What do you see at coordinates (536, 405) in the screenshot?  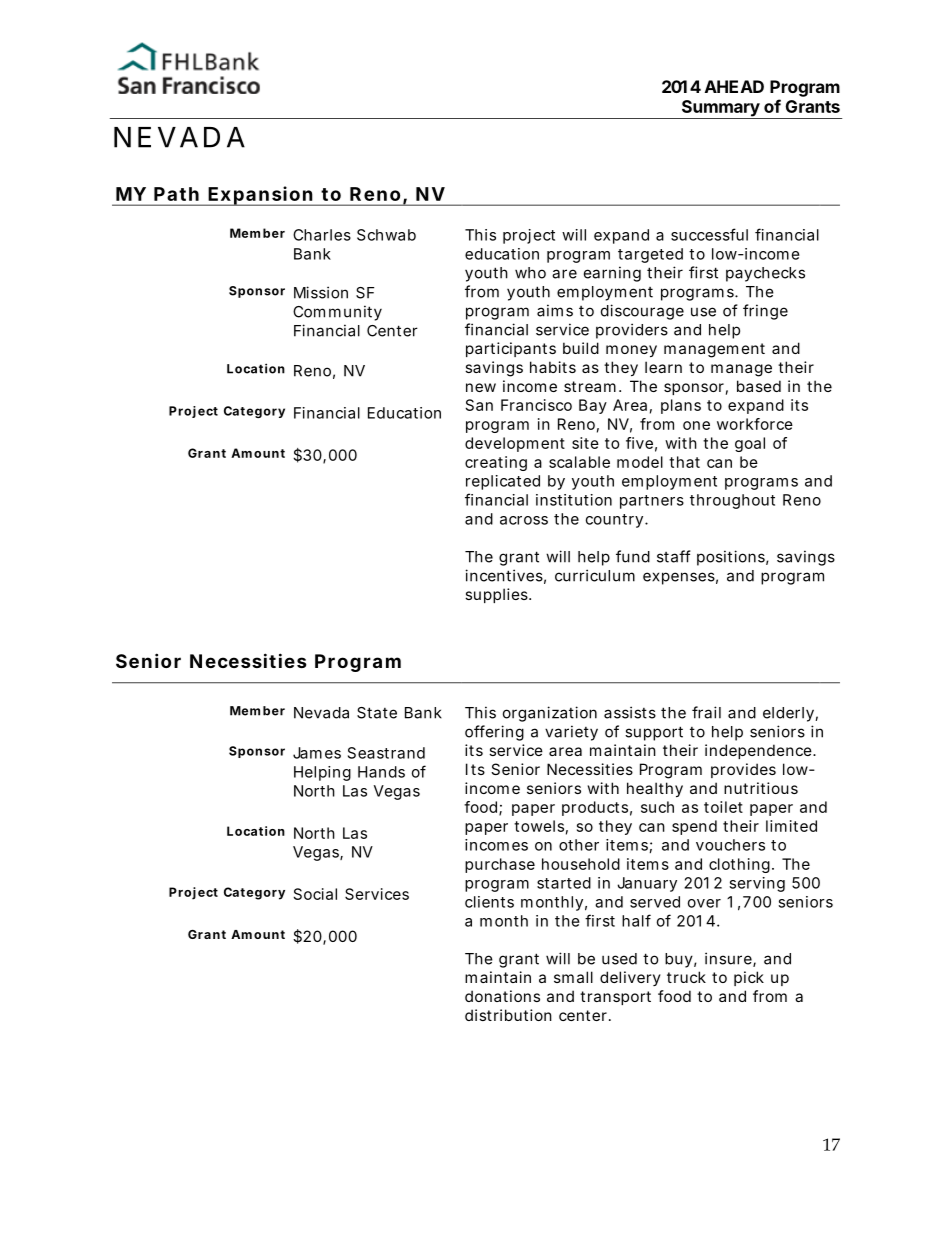 I see `Francisco` at bounding box center [536, 405].
